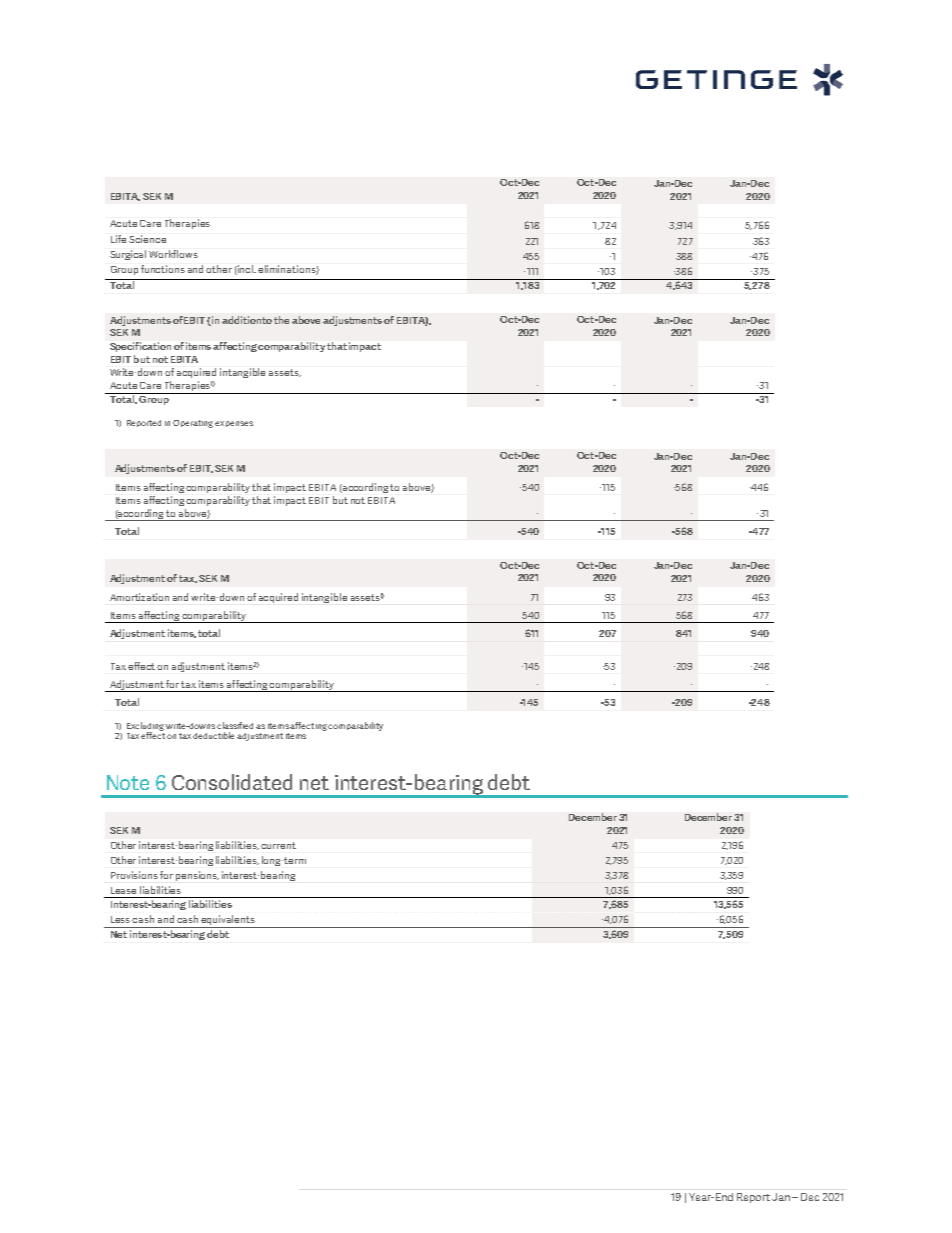 The height and width of the page is (1233, 952). What do you see at coordinates (197, 876) in the page?
I see `pensions` at bounding box center [197, 876].
